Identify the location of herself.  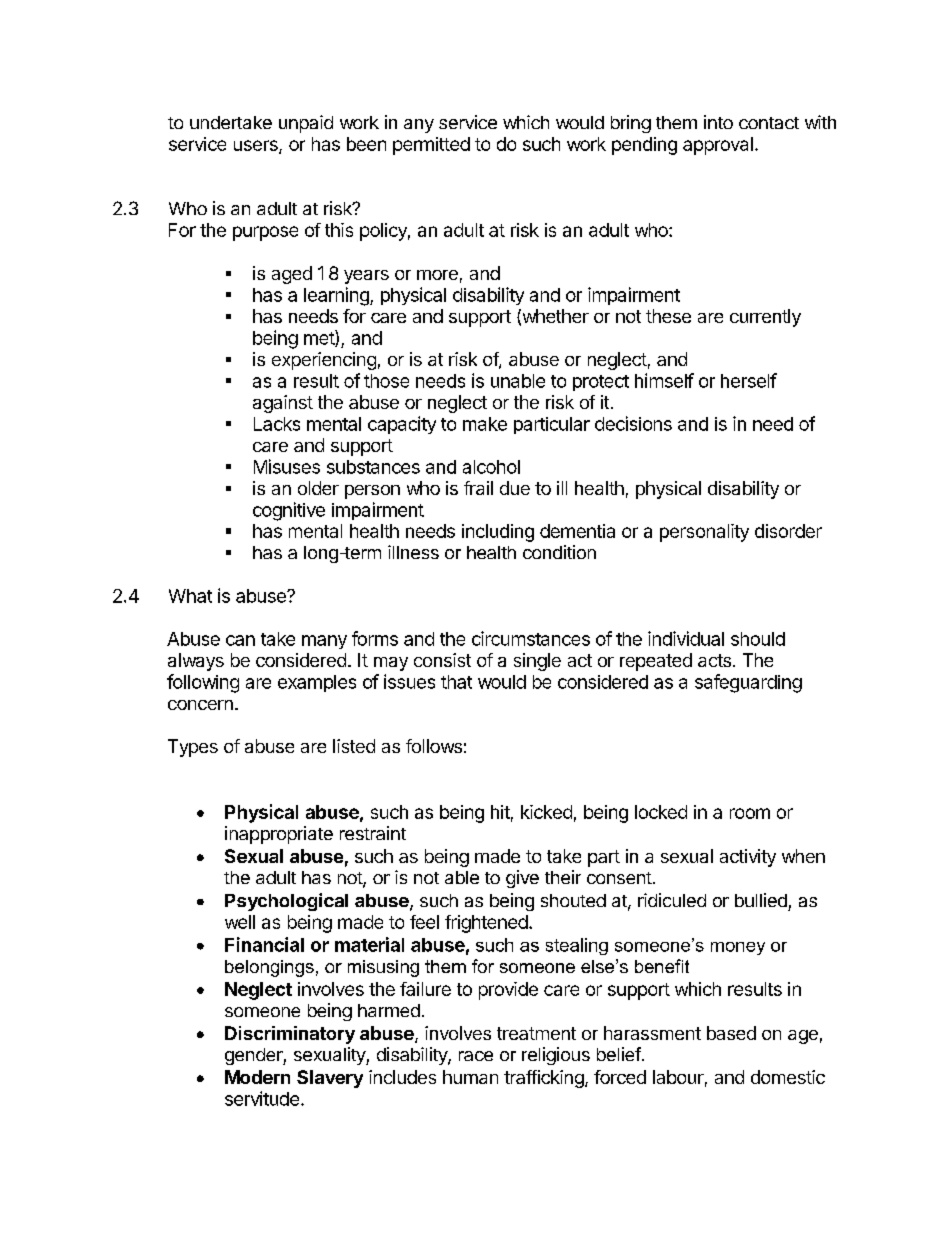
(749, 380).
